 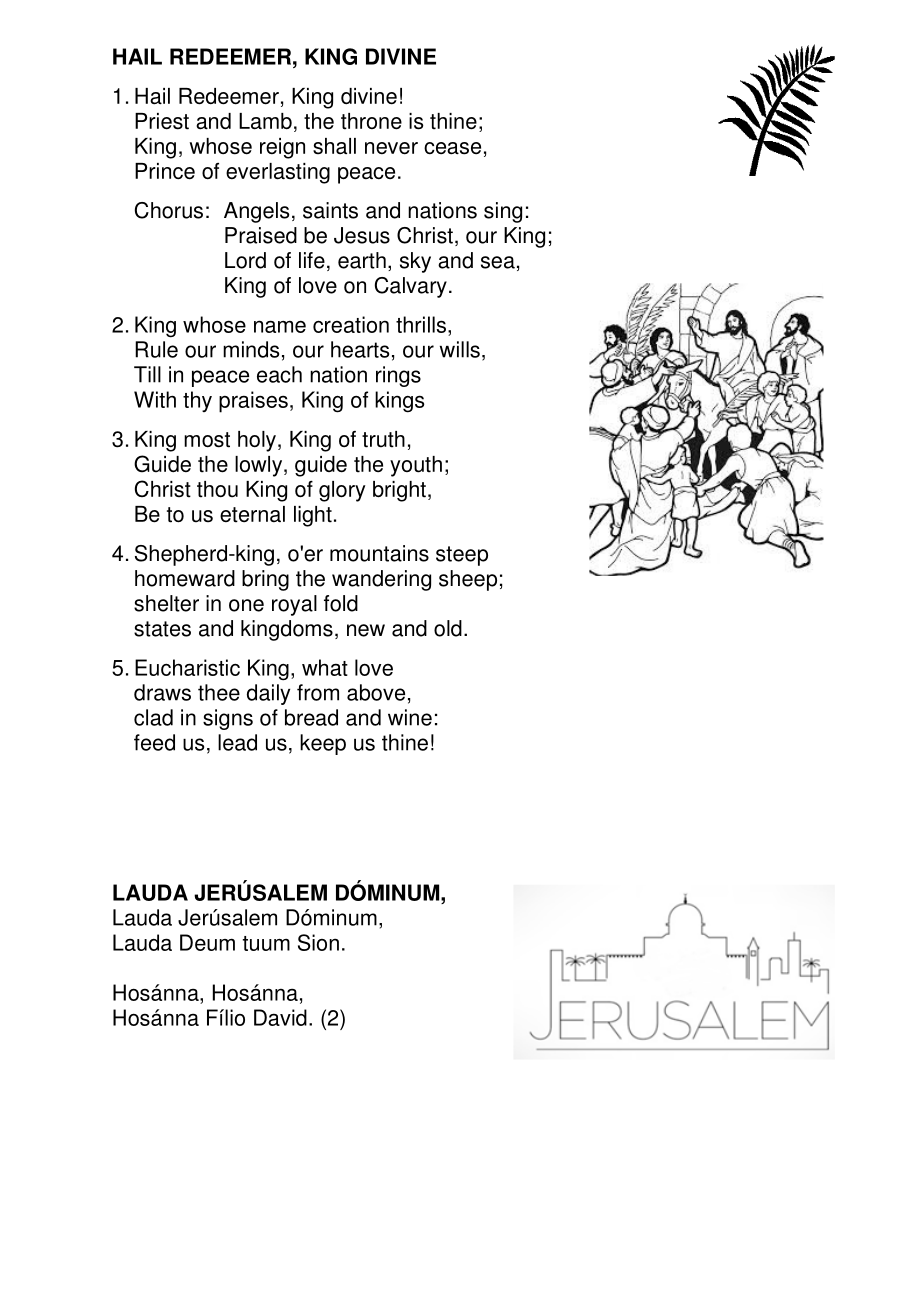 I want to click on shall, so click(x=334, y=146).
